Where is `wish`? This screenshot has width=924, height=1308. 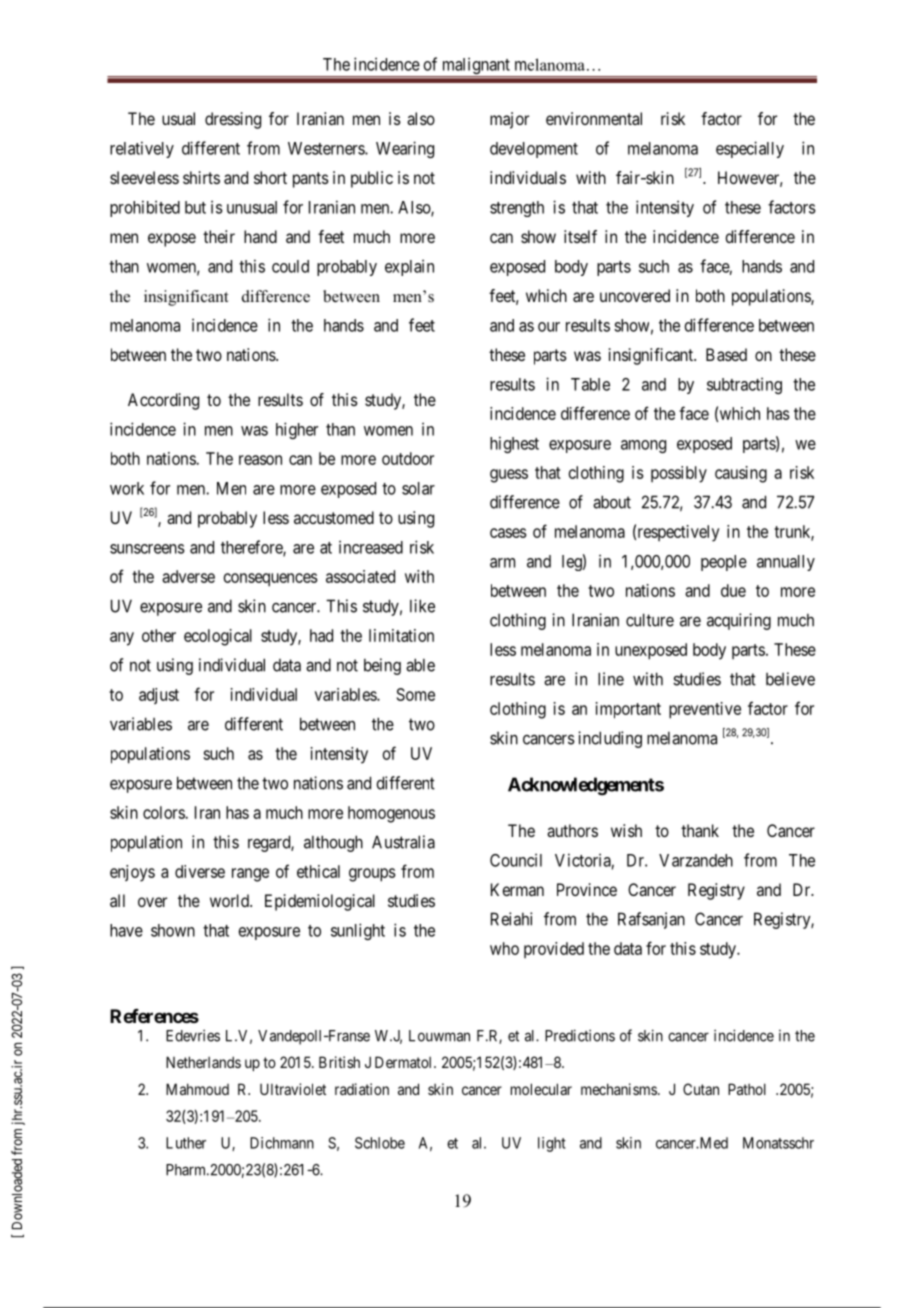 wish is located at coordinates (626, 830).
